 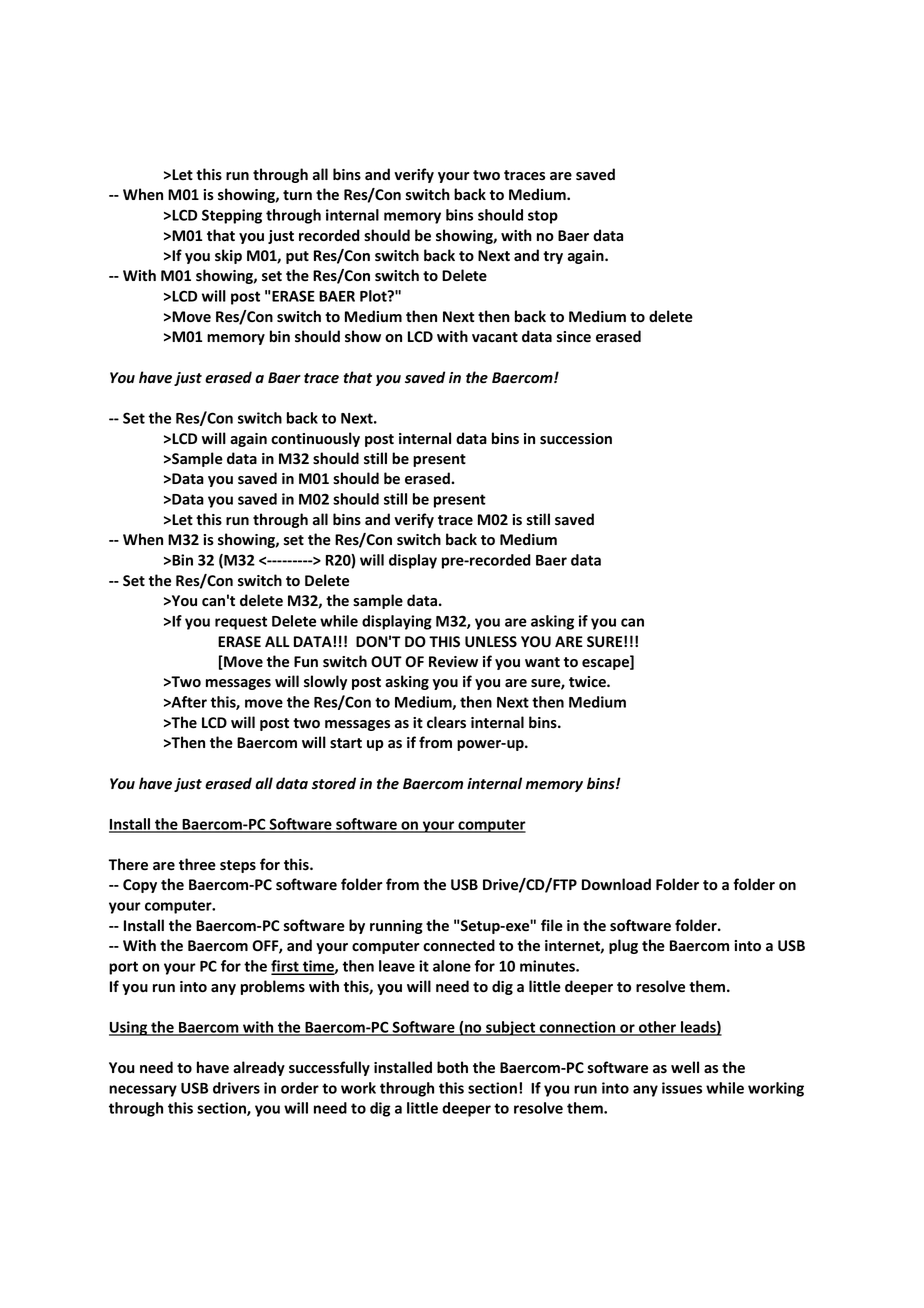 I want to click on both, so click(x=452, y=1067).
